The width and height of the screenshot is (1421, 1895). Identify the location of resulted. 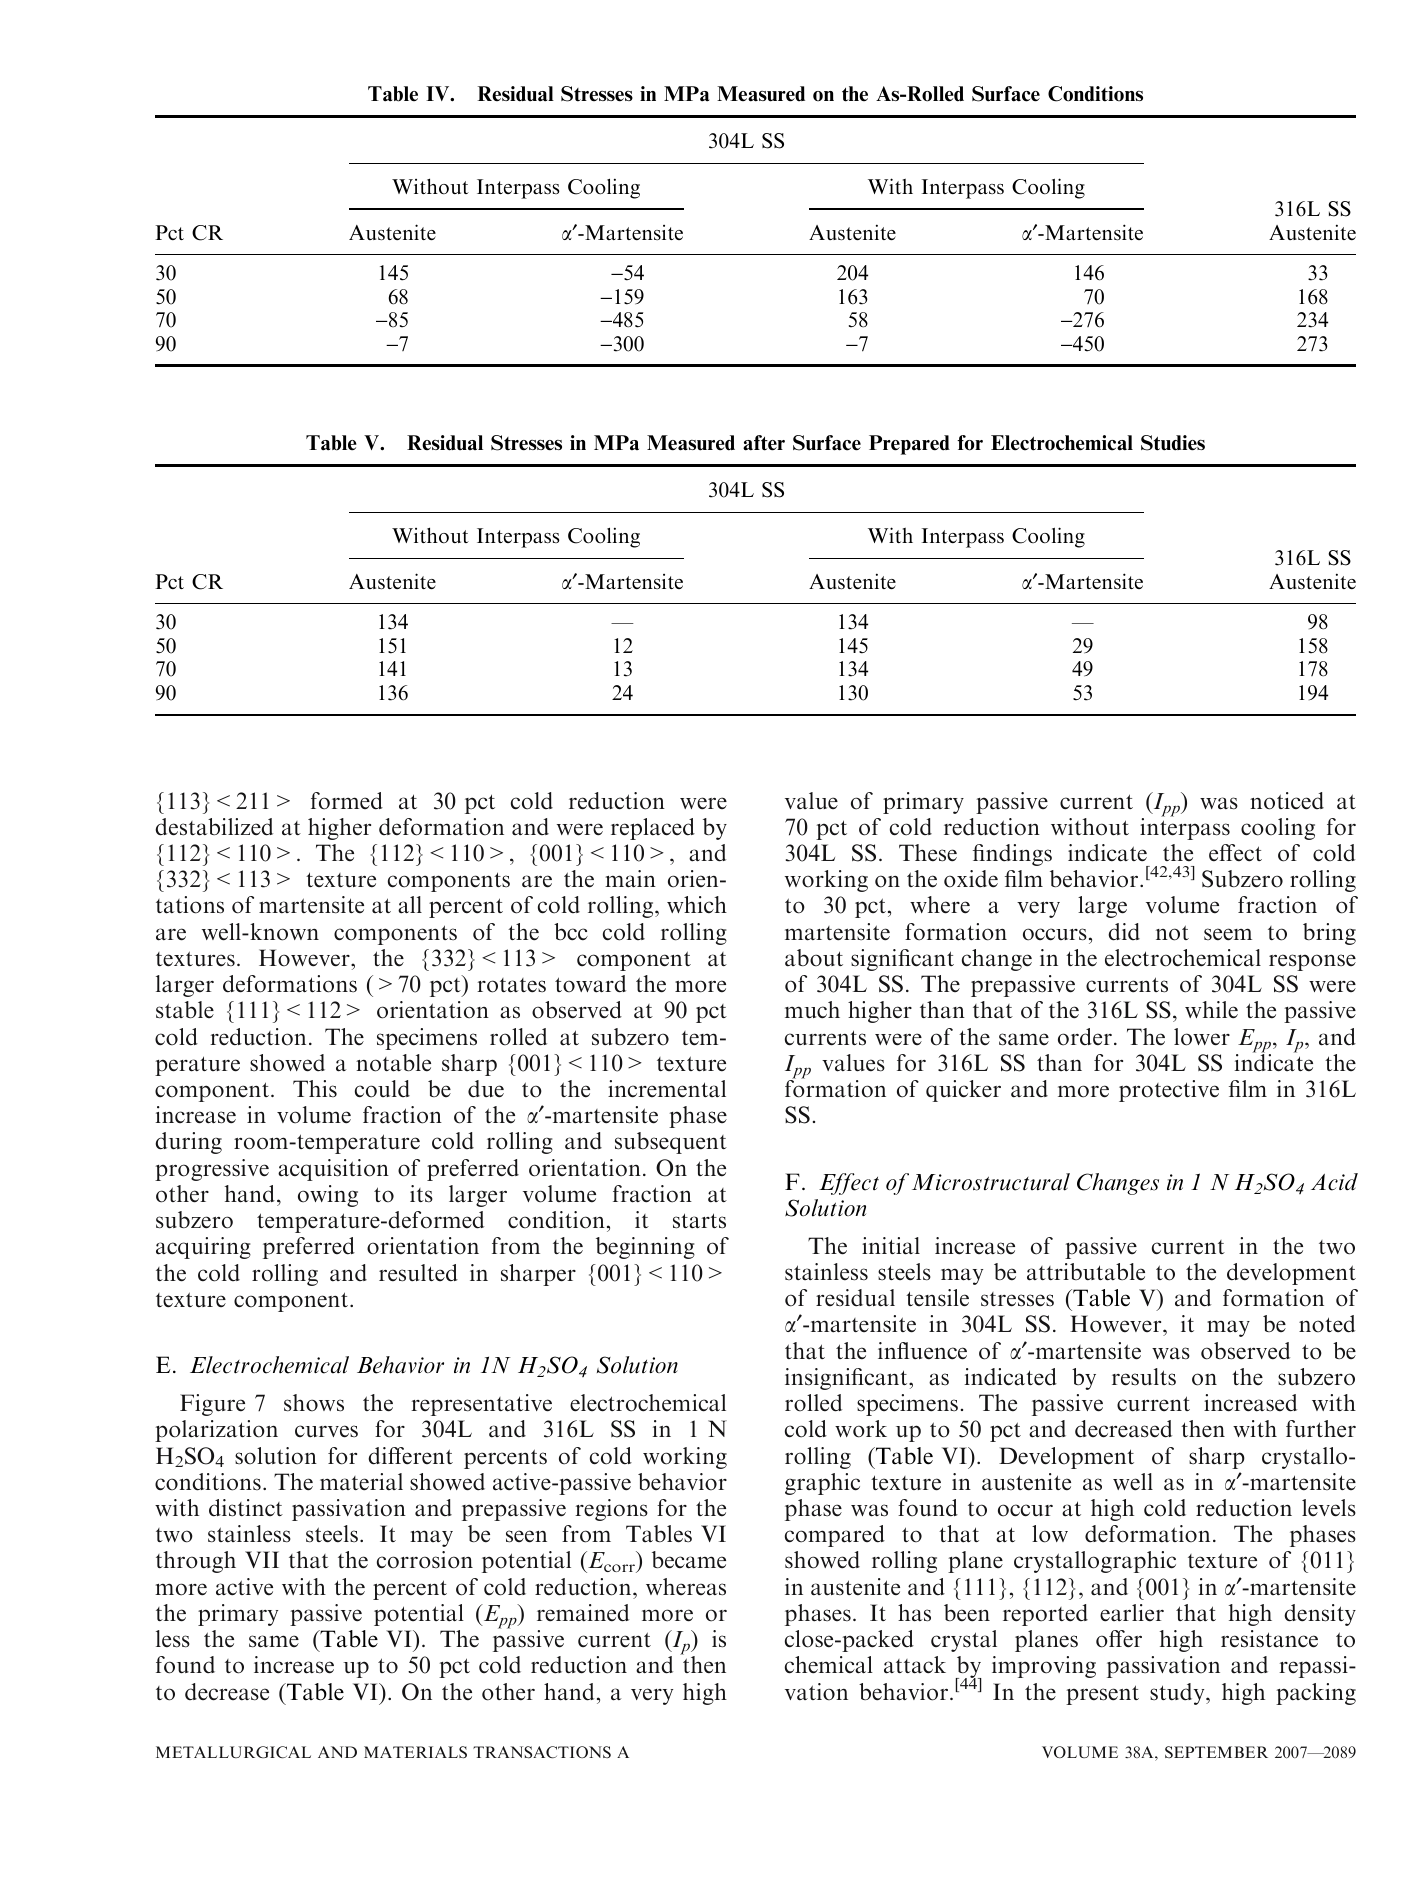
(418, 1273).
